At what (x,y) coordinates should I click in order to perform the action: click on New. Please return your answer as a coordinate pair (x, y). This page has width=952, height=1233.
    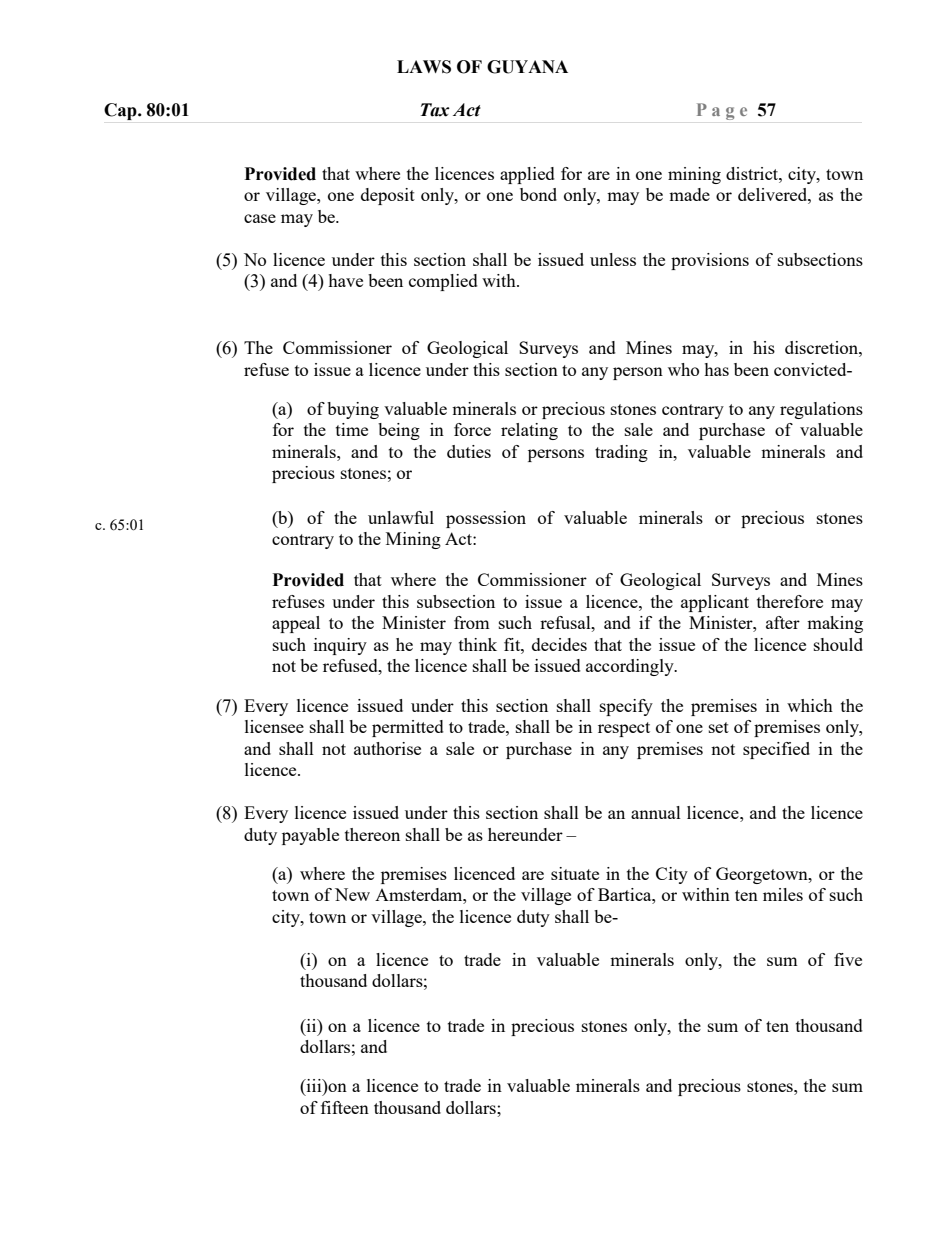
    Looking at the image, I should click on (352, 894).
